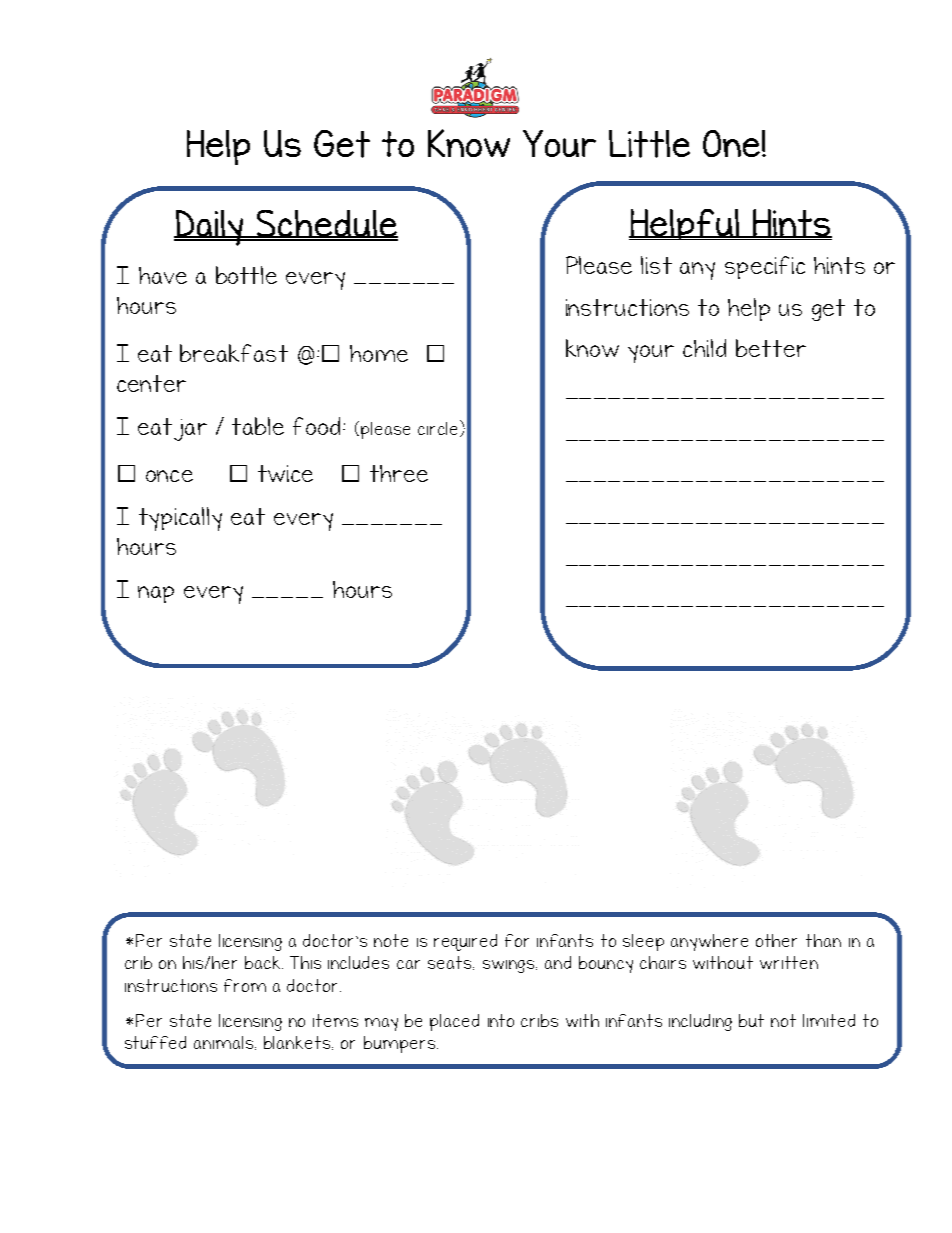  I want to click on nap, so click(156, 594).
